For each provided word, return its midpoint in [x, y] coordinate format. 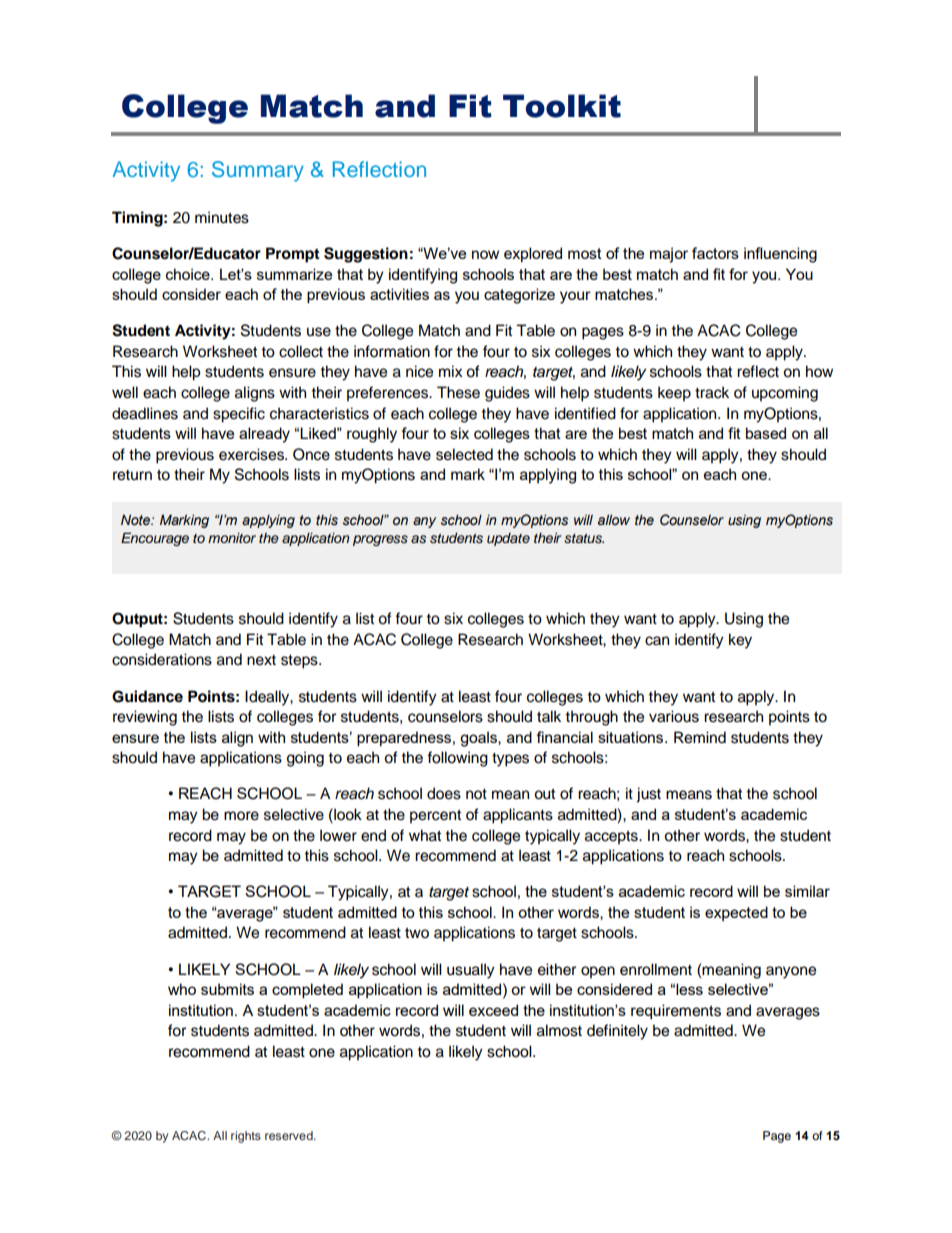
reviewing [145, 718]
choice [189, 274]
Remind [700, 737]
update [508, 539]
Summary [258, 171]
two [417, 933]
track [712, 392]
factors [715, 253]
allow [614, 520]
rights [246, 1137]
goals [479, 739]
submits [227, 989]
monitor [232, 538]
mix [450, 371]
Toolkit [562, 106]
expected [736, 913]
